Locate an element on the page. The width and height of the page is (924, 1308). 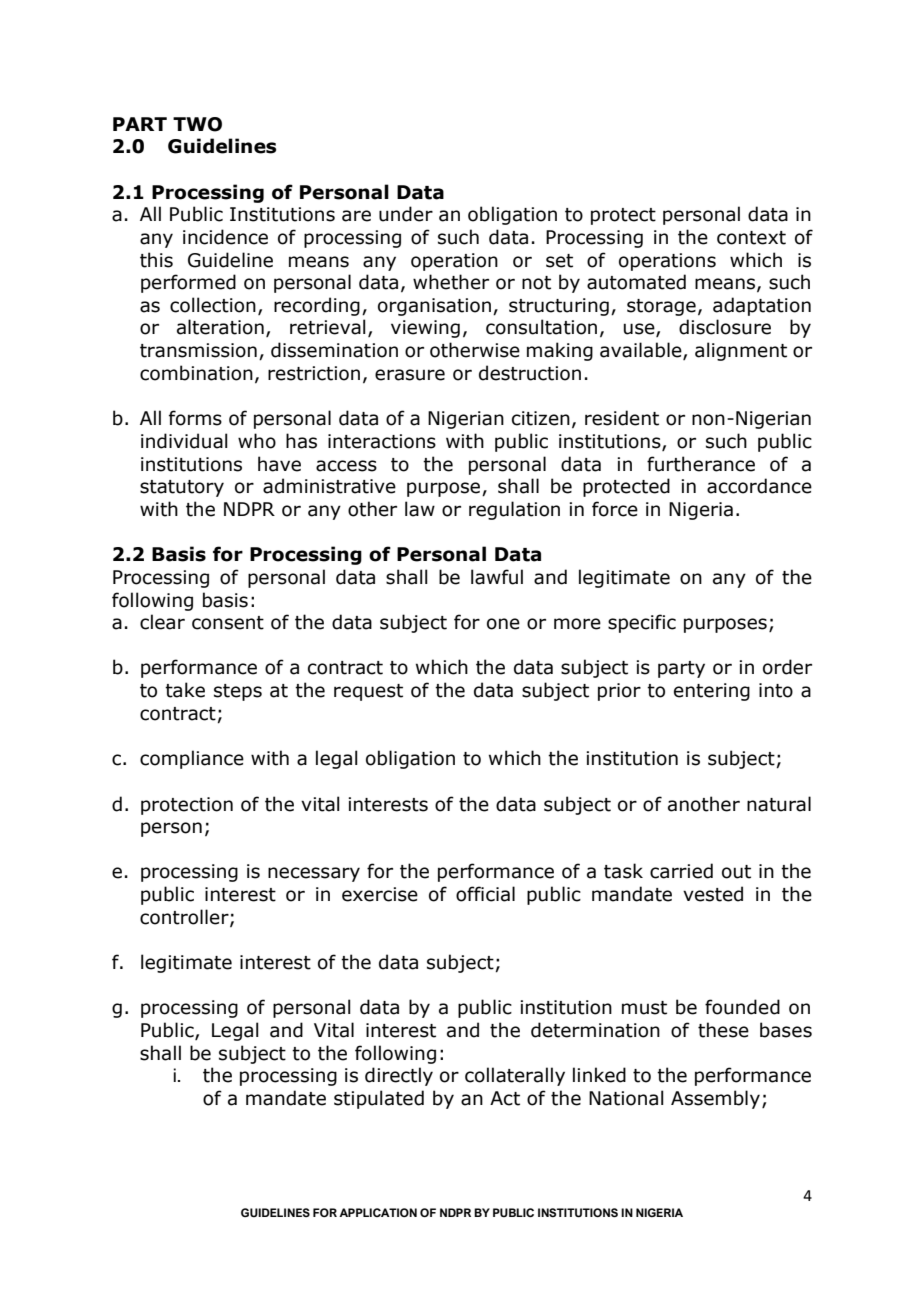
APPLICATION is located at coordinates (378, 1212).
